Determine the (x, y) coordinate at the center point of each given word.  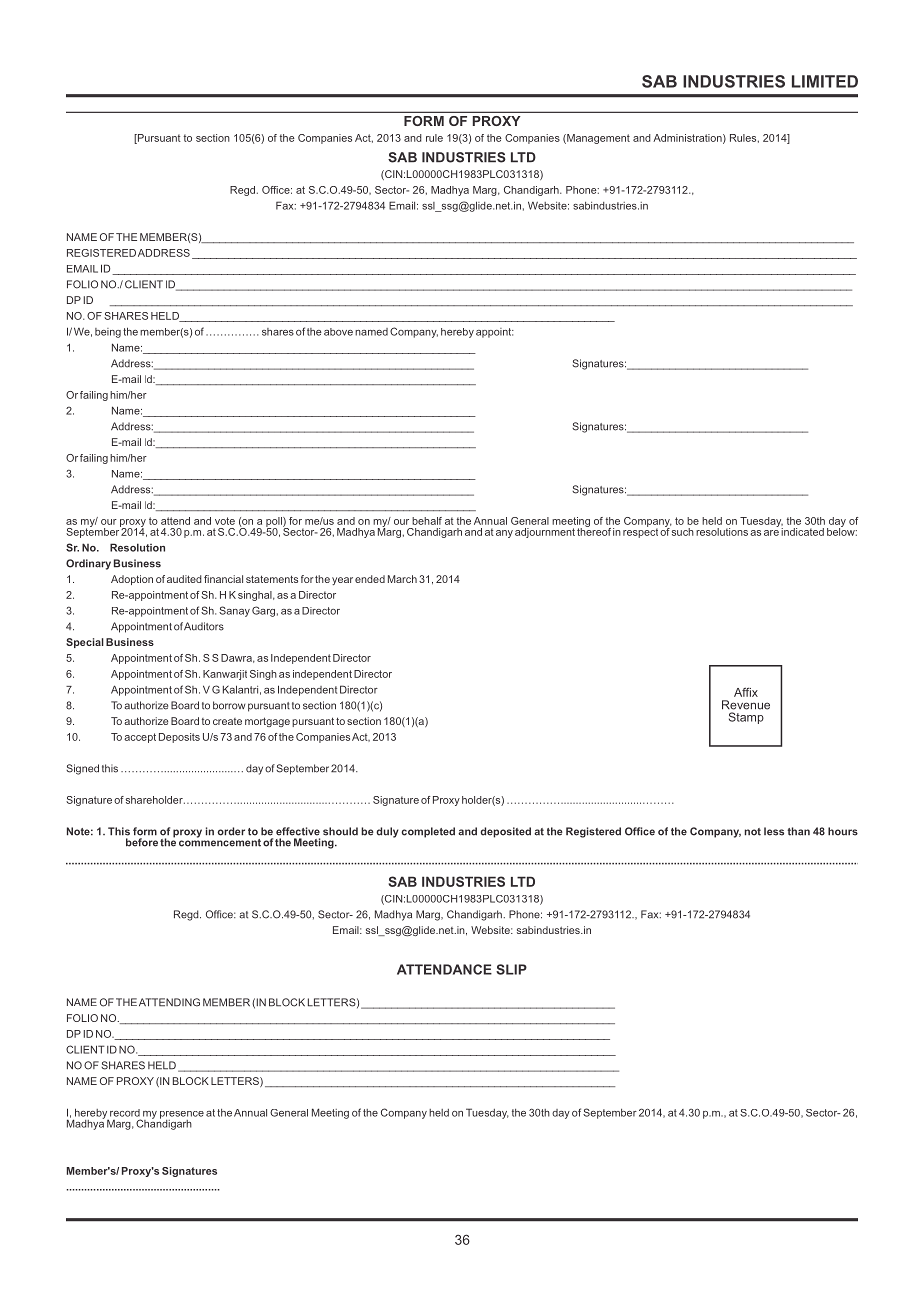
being (108, 333)
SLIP (511, 969)
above (338, 332)
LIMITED (825, 81)
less (774, 831)
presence (182, 1116)
